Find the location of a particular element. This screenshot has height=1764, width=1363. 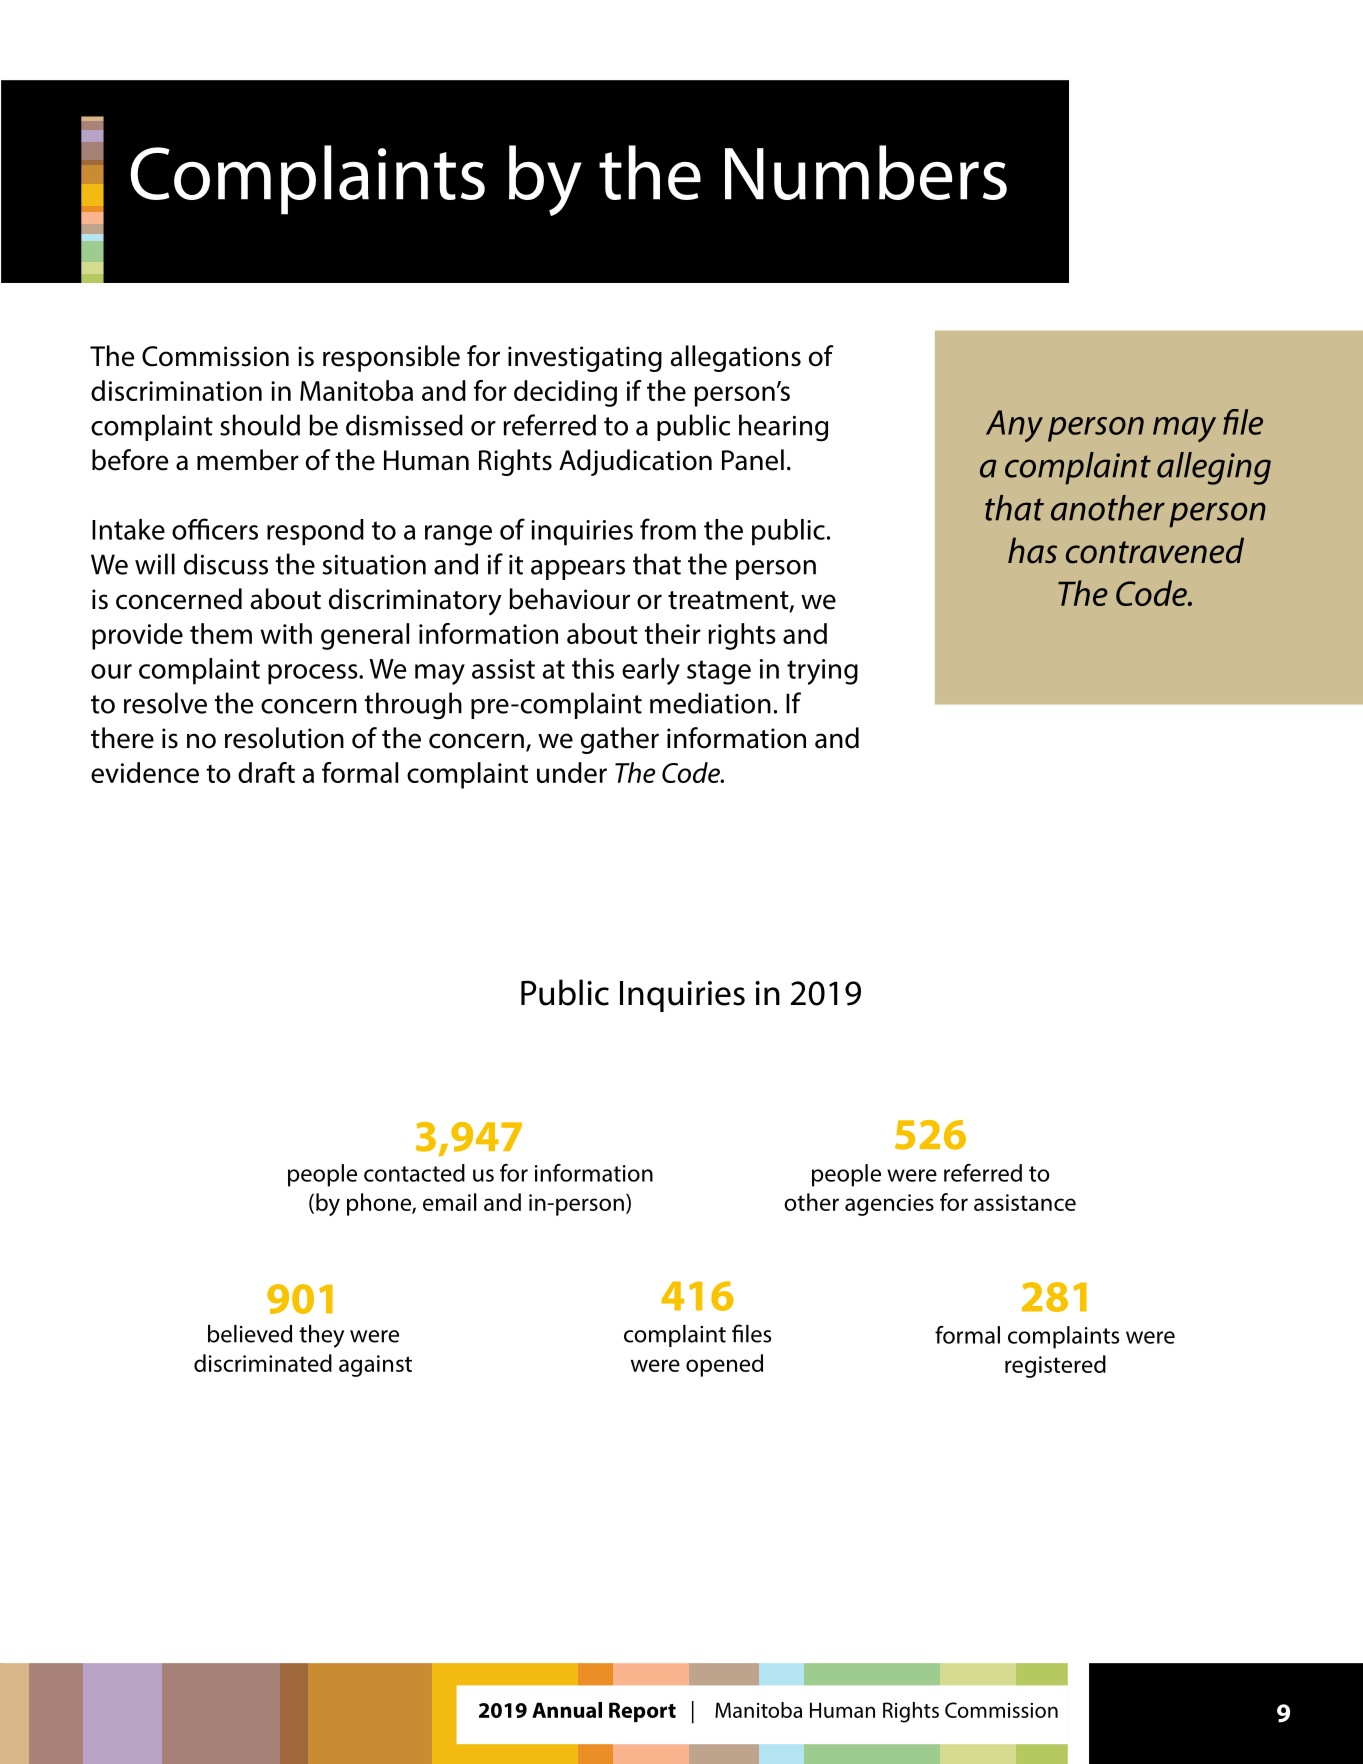

Report is located at coordinates (642, 1712).
